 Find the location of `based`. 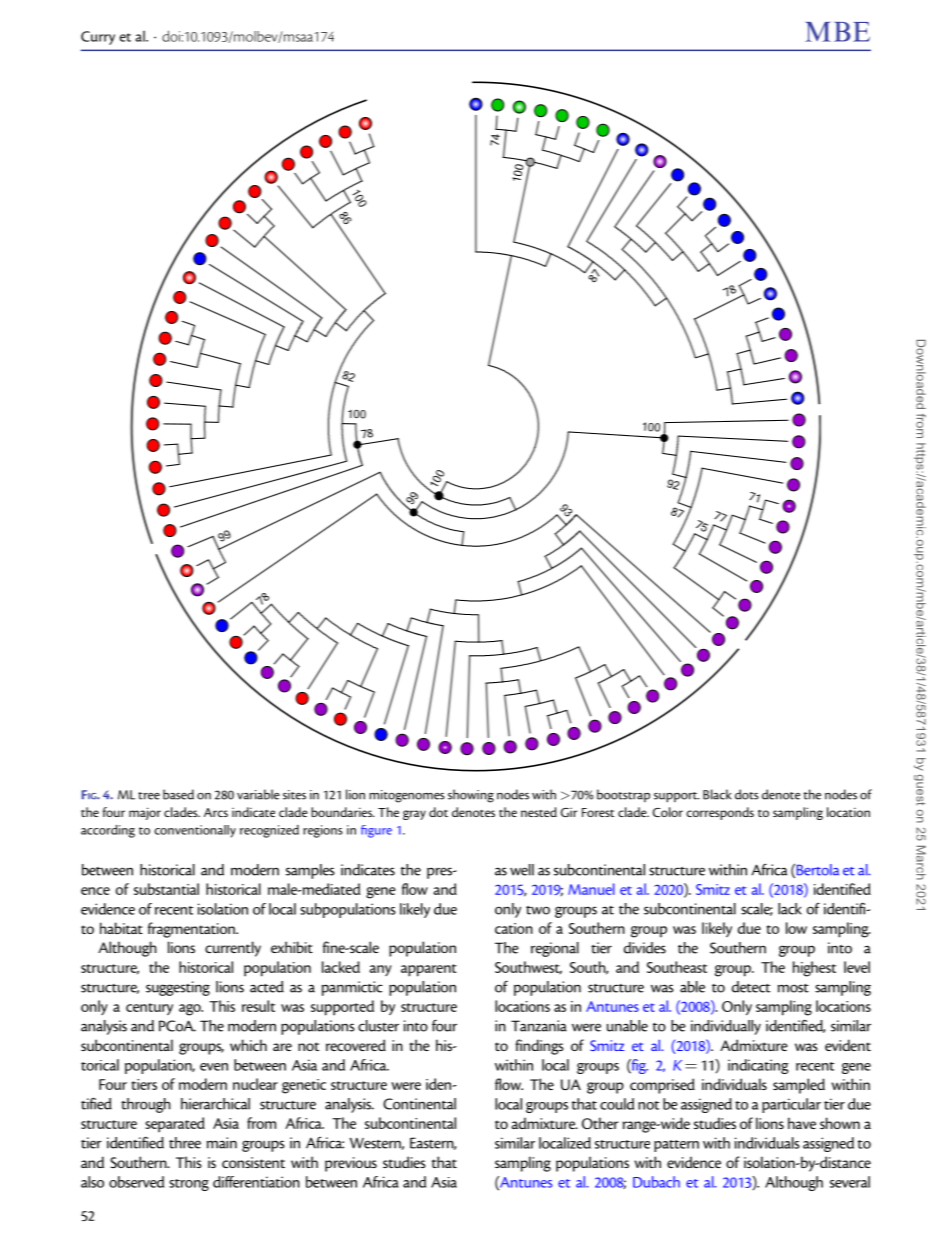

based is located at coordinates (178, 794).
